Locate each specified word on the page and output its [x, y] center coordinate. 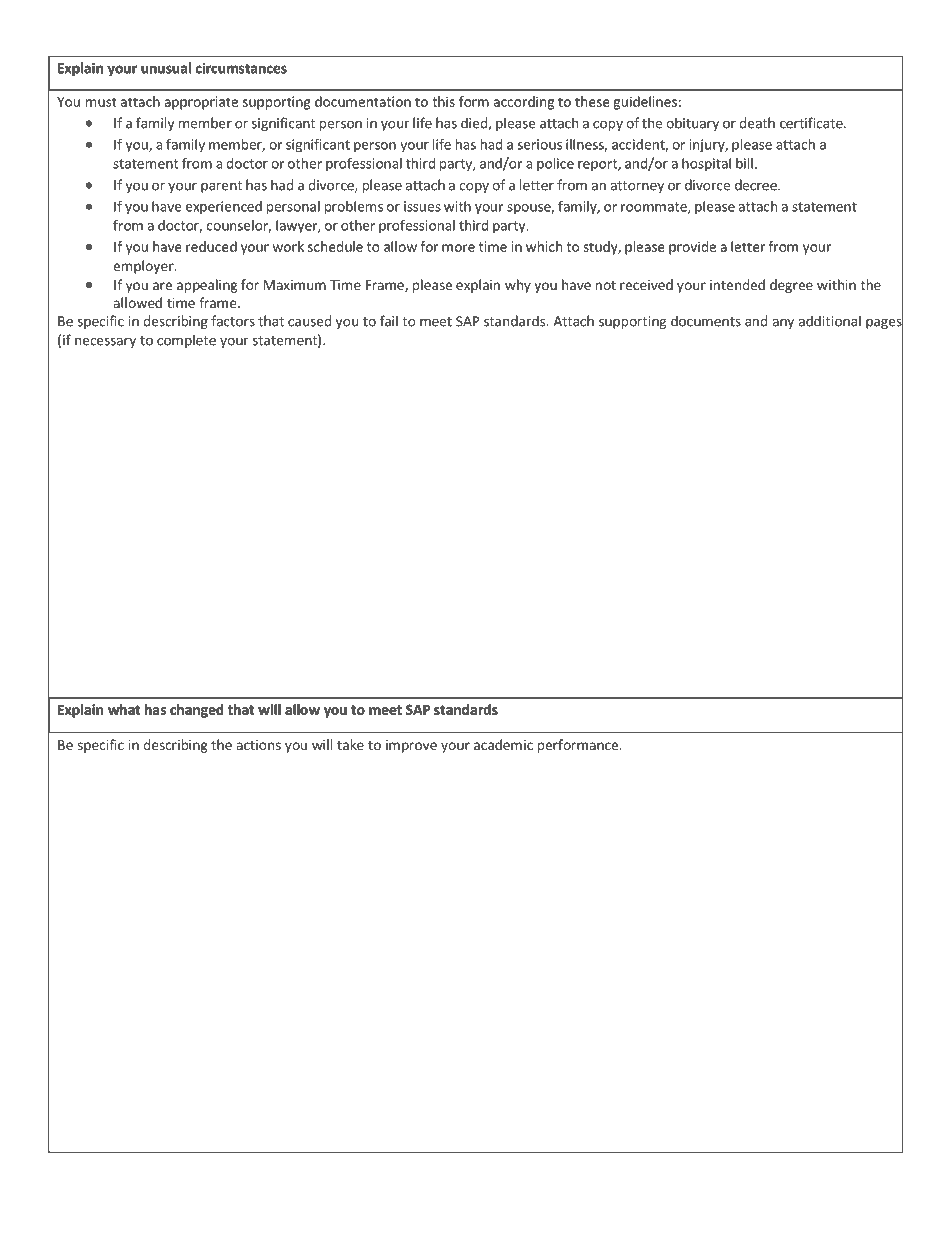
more [458, 248]
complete [186, 341]
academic [503, 744]
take [350, 744]
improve [411, 746]
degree [791, 286]
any [783, 324]
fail [389, 321]
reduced [211, 246]
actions [258, 745]
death [757, 123]
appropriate [201, 103]
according [524, 103]
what [124, 709]
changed [196, 711]
